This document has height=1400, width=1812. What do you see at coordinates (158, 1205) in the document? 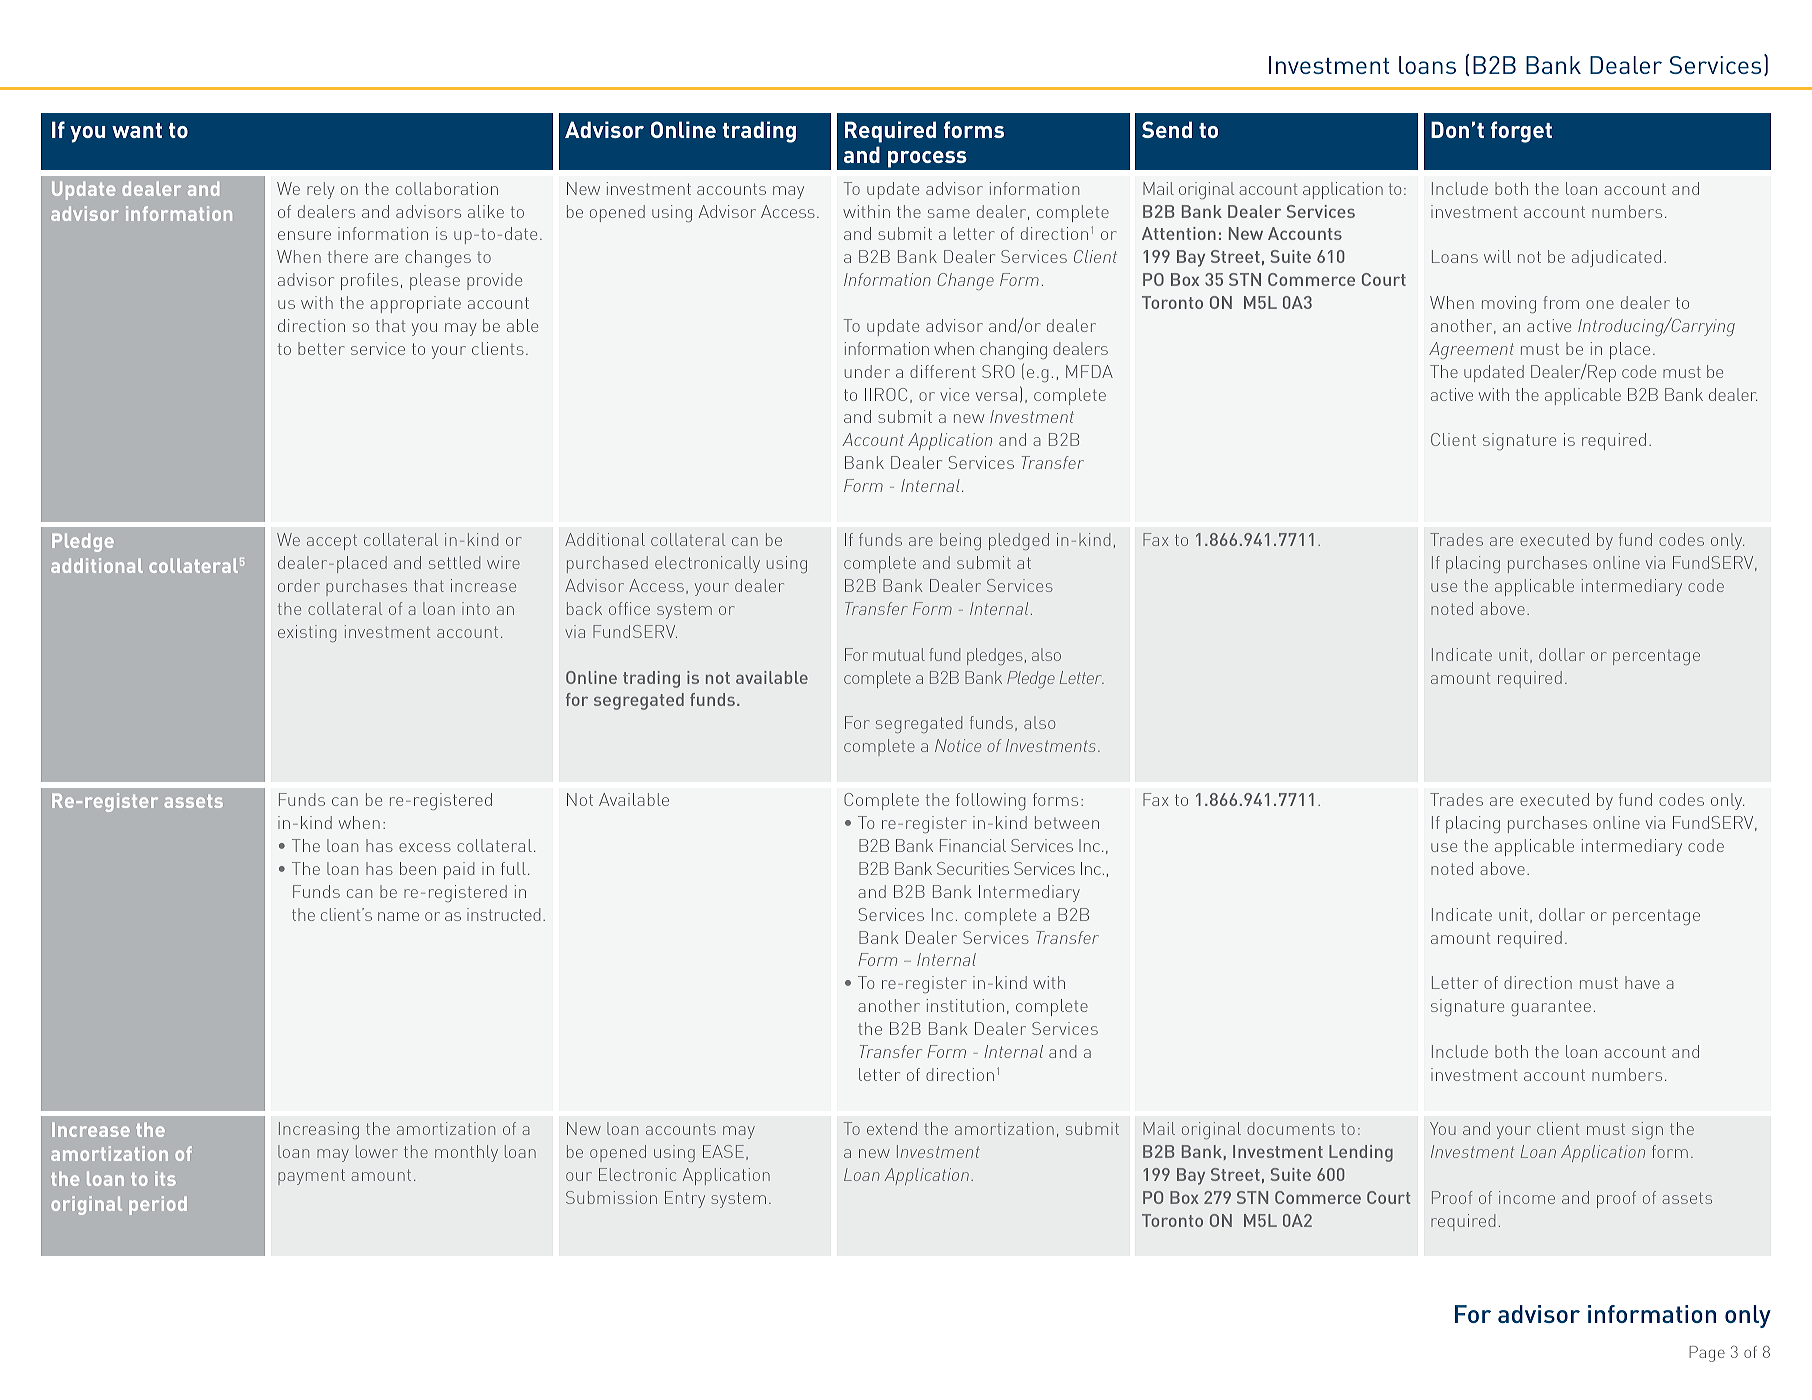
I see `period` at bounding box center [158, 1205].
